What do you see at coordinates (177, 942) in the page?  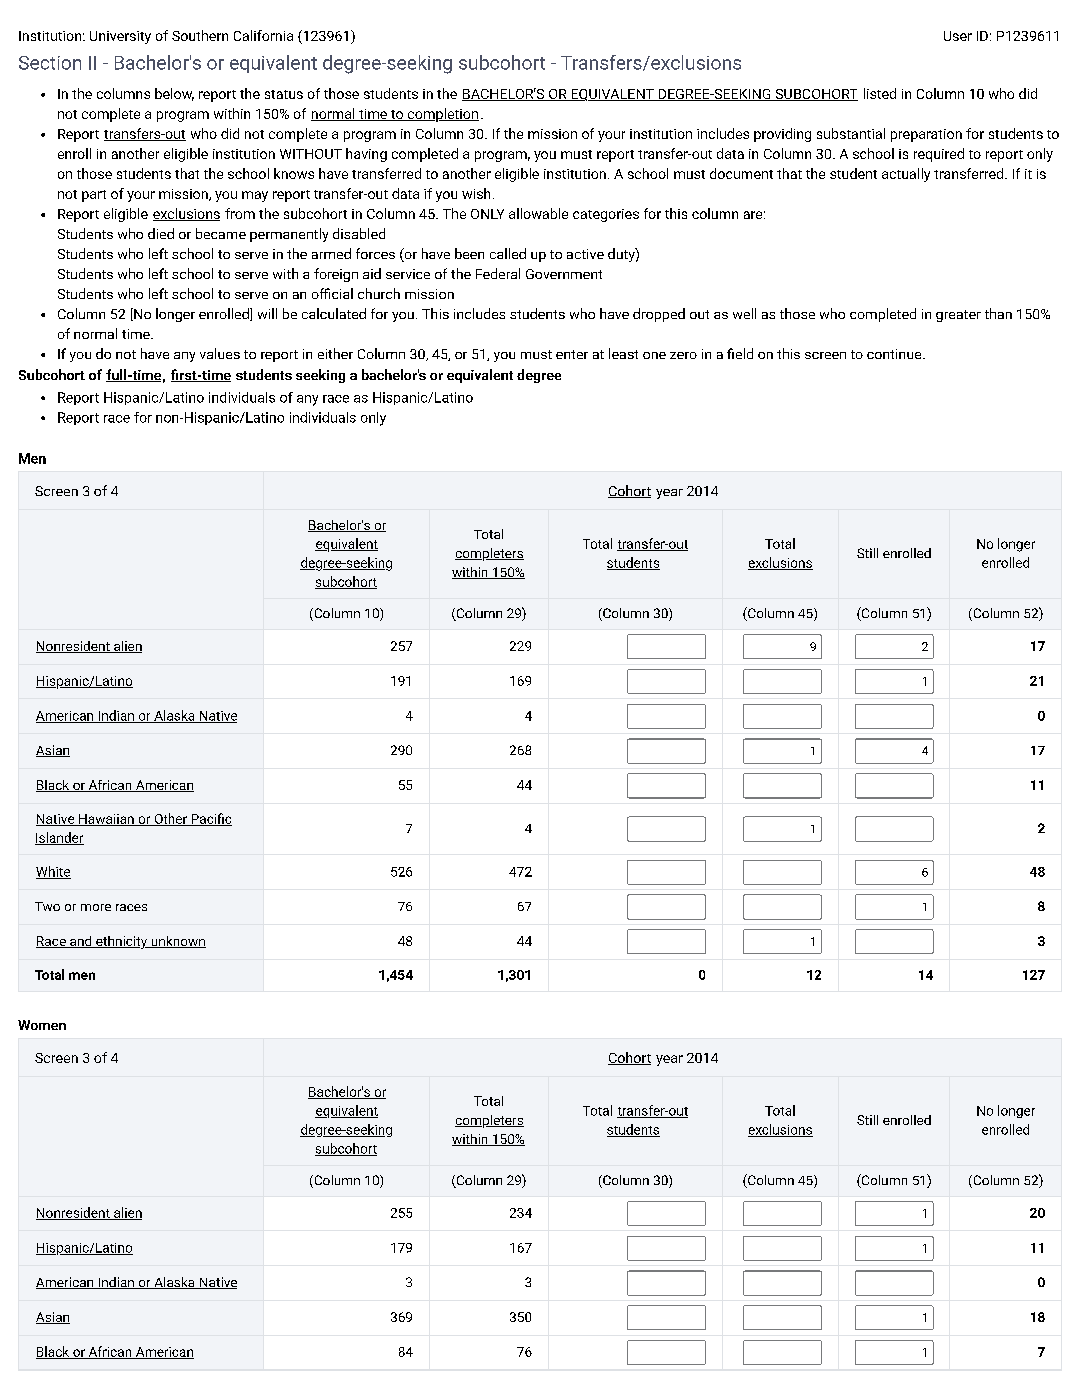 I see `unknown` at bounding box center [177, 942].
